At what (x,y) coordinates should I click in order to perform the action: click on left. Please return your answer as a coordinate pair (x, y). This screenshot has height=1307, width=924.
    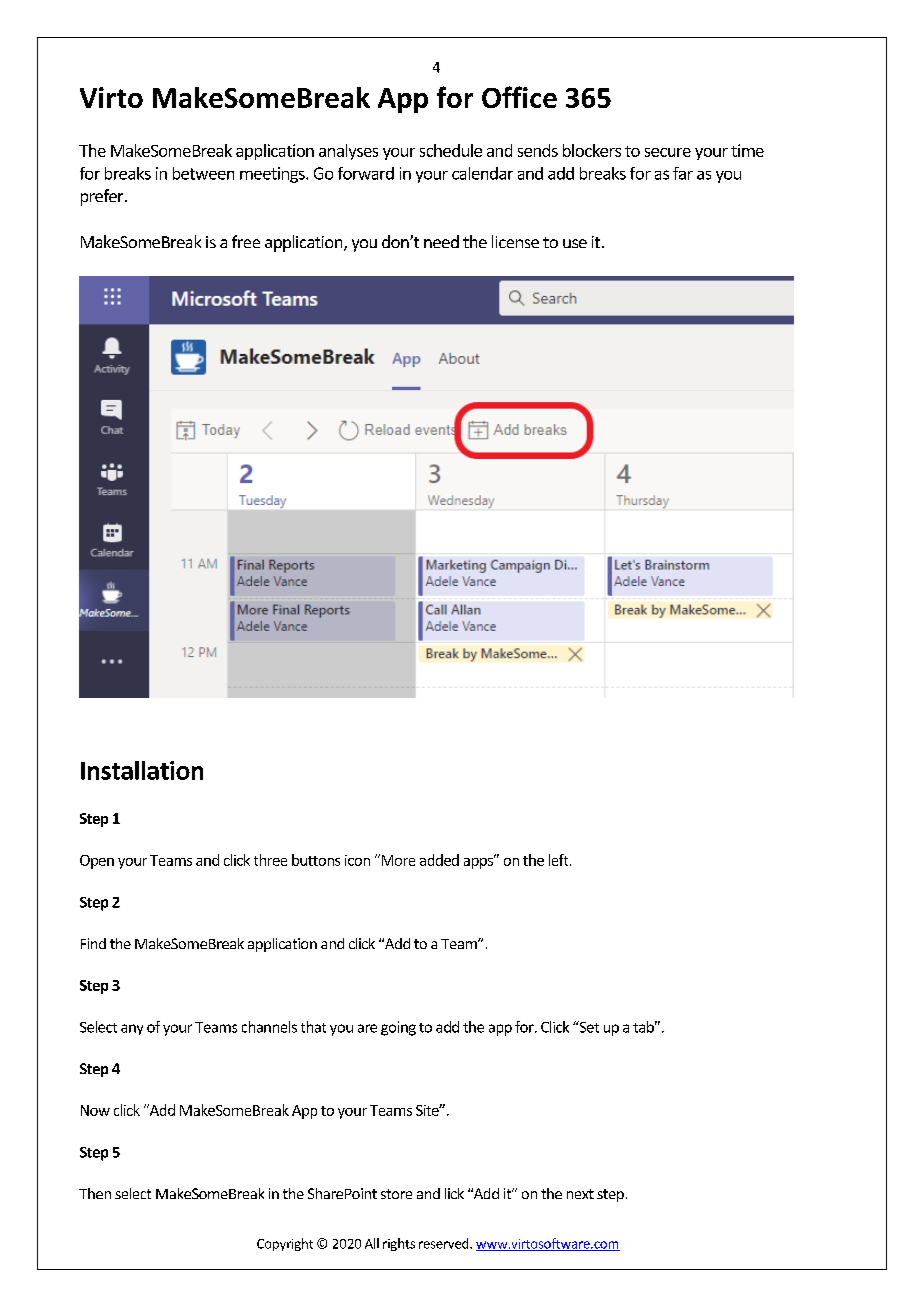
    Looking at the image, I should click on (560, 860).
